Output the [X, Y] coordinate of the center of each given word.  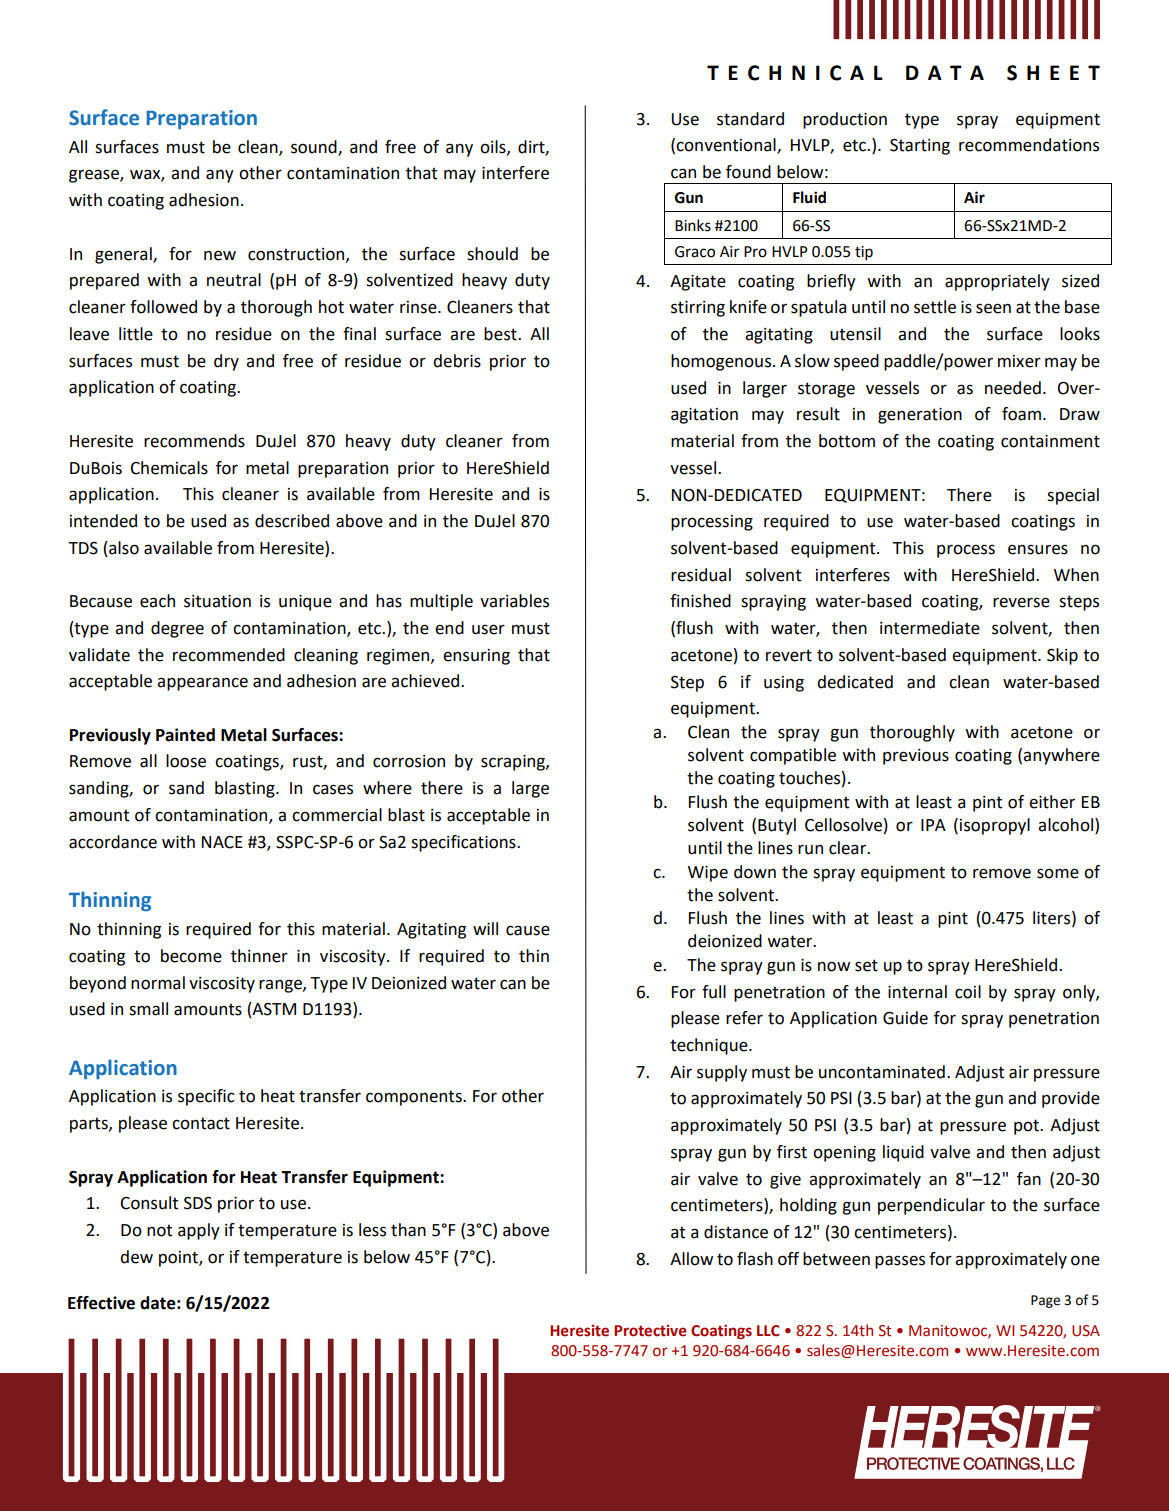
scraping [514, 763]
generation [920, 416]
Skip [1062, 656]
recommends [194, 441]
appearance [202, 684]
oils [494, 147]
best [501, 334]
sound [315, 147]
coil [968, 992]
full [714, 992]
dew [136, 1257]
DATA [945, 72]
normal [158, 983]
